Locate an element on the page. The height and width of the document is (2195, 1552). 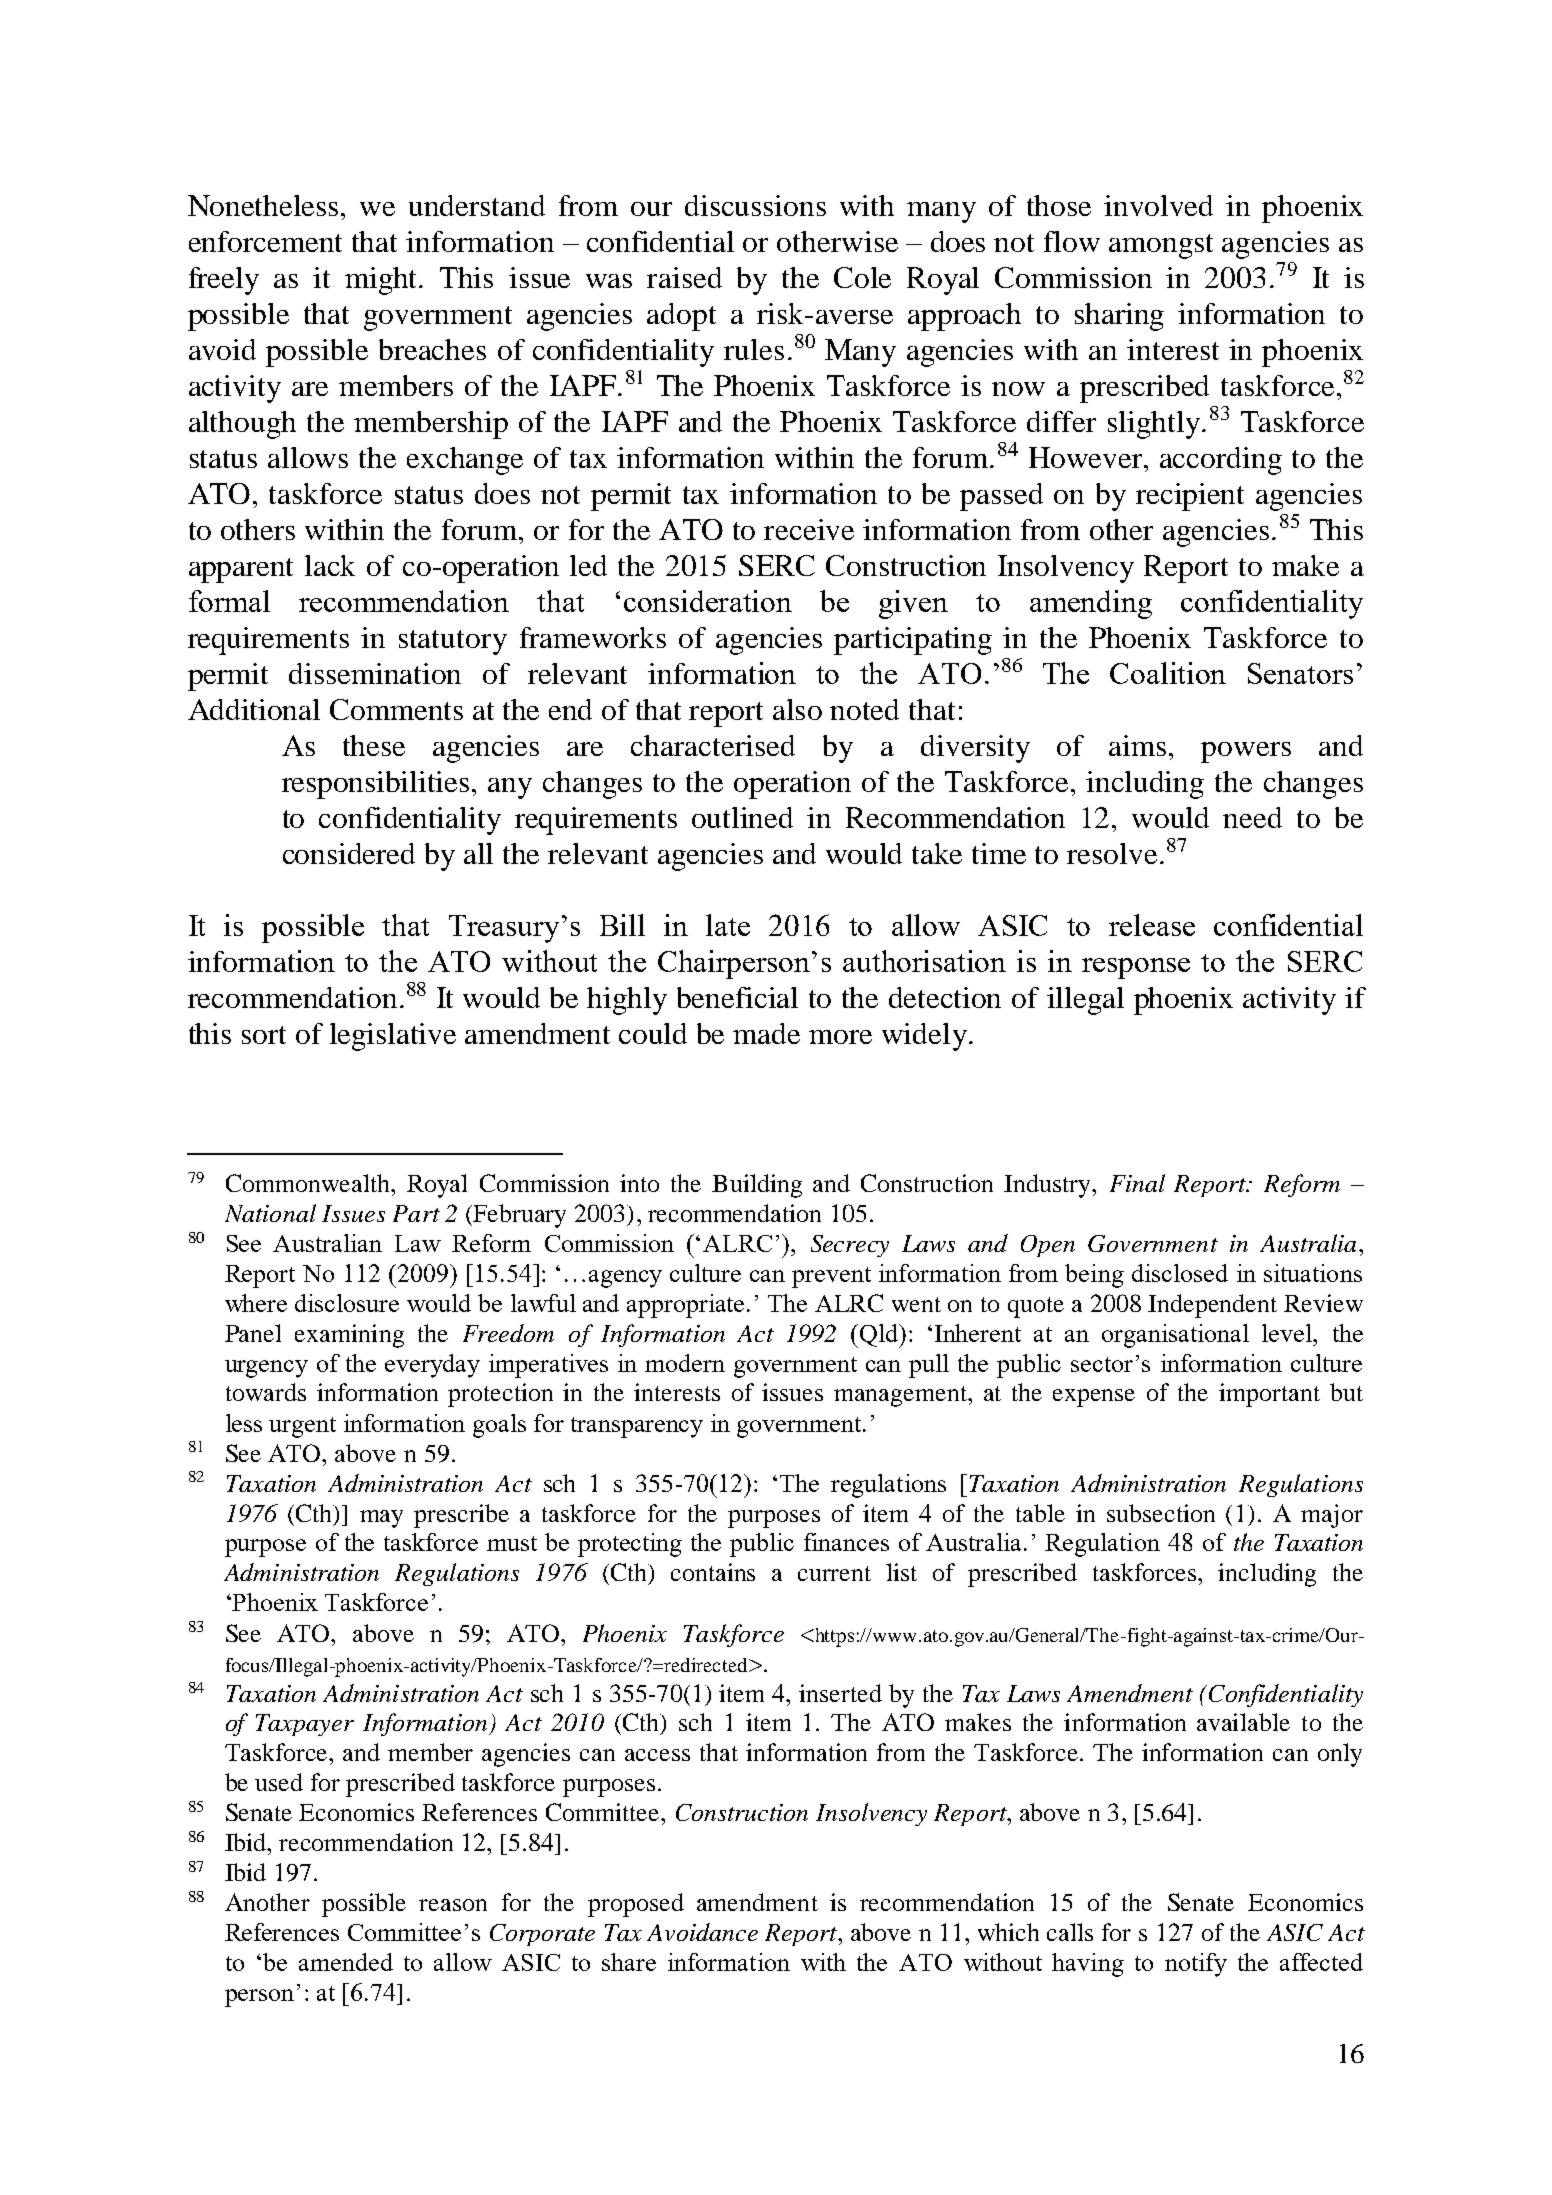
Final is located at coordinates (1137, 1183).
